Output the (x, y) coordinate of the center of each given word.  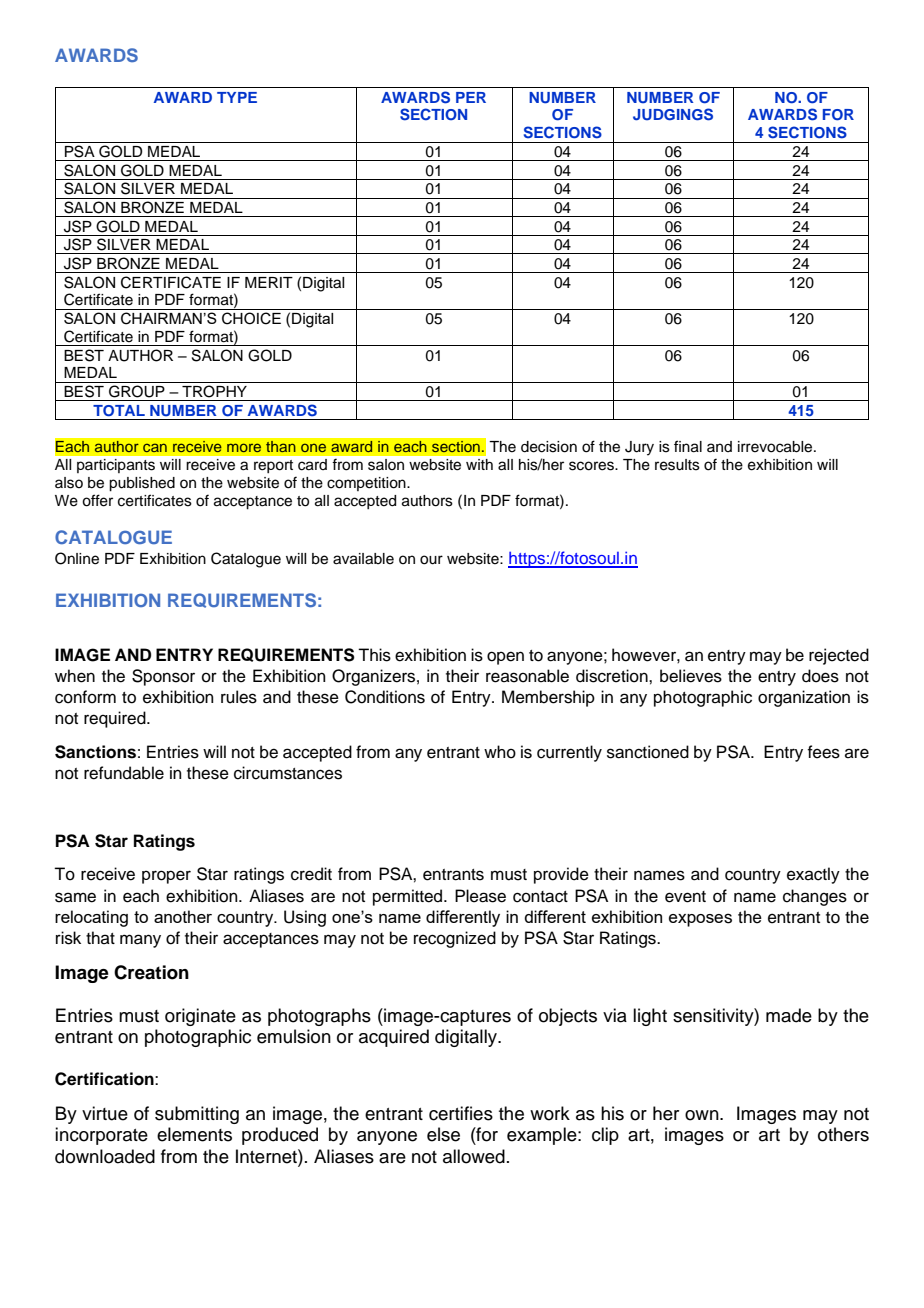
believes (691, 676)
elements (194, 1134)
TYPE (237, 97)
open (505, 658)
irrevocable (776, 447)
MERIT (269, 282)
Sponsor (163, 677)
